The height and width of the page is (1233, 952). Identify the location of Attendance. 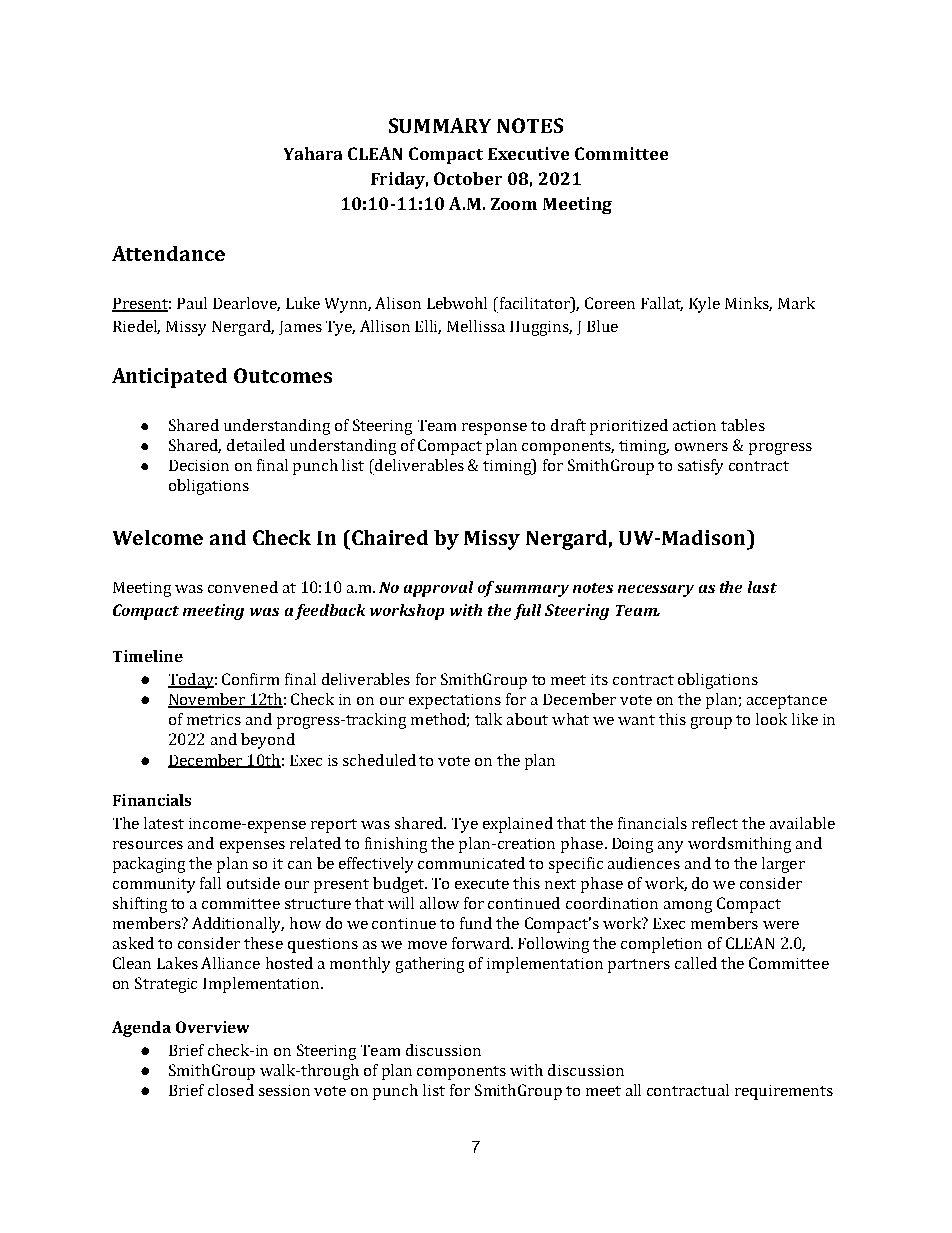
(168, 253).
